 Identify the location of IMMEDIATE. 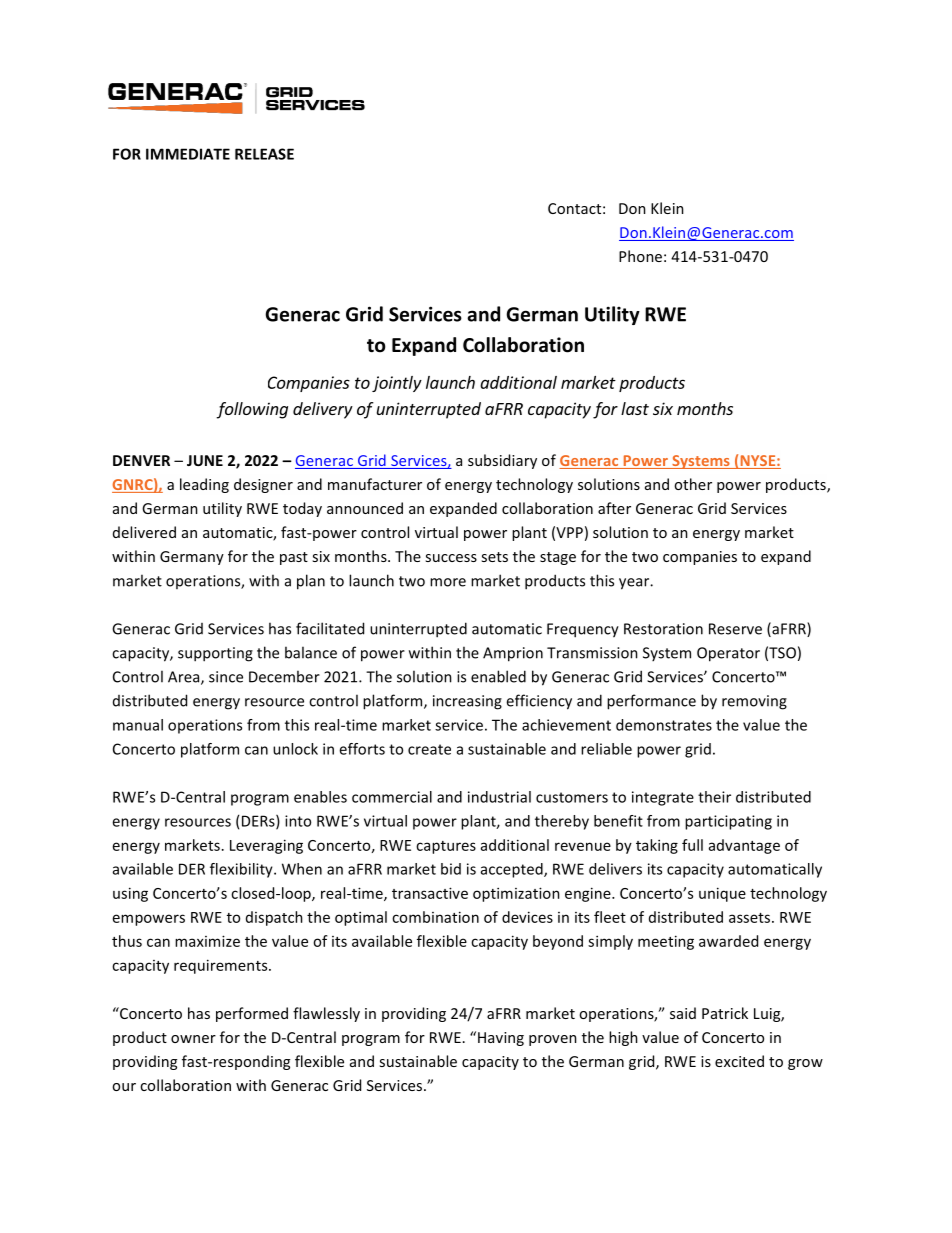
(188, 154).
